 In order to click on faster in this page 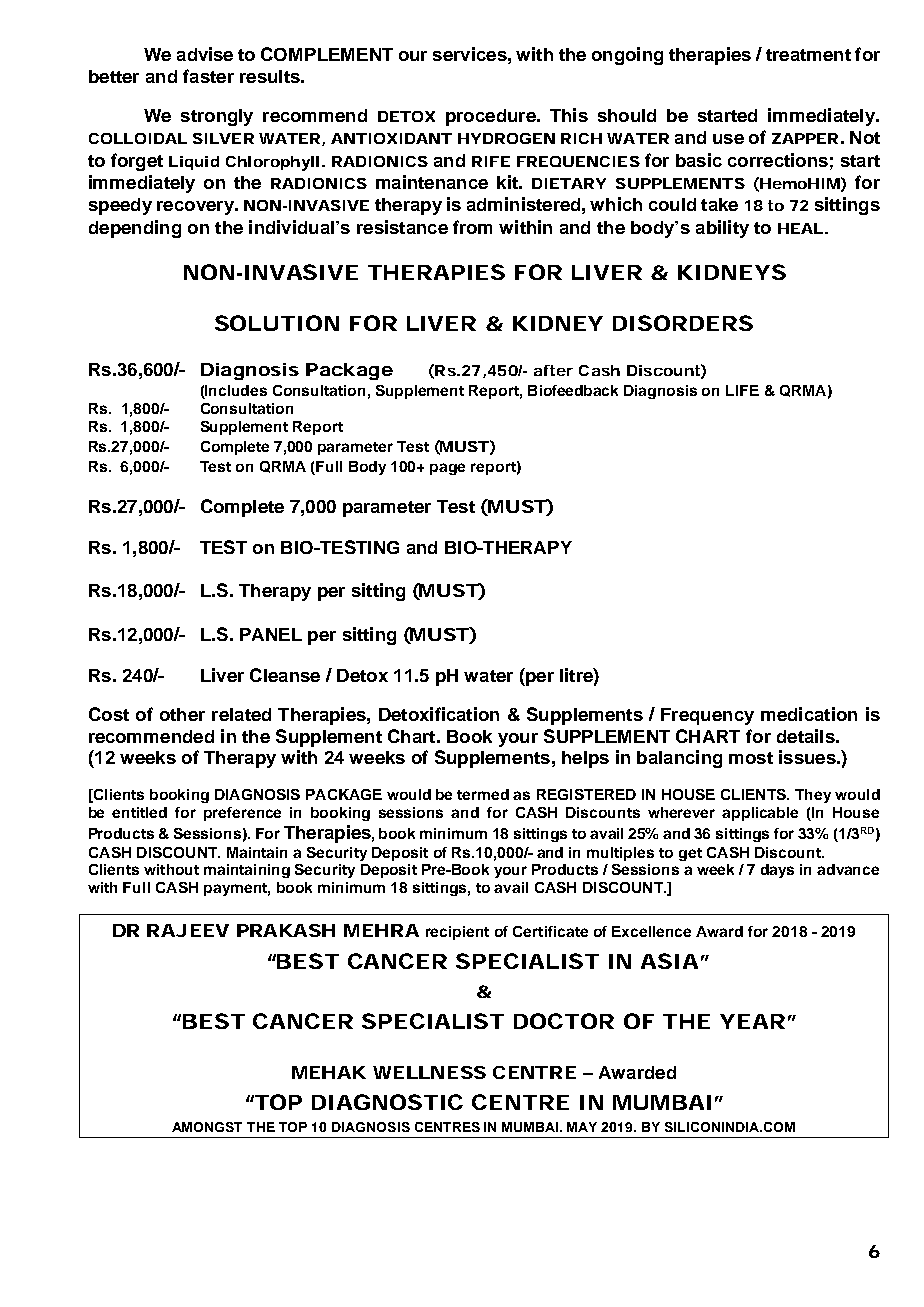, I will do `click(208, 76)`.
